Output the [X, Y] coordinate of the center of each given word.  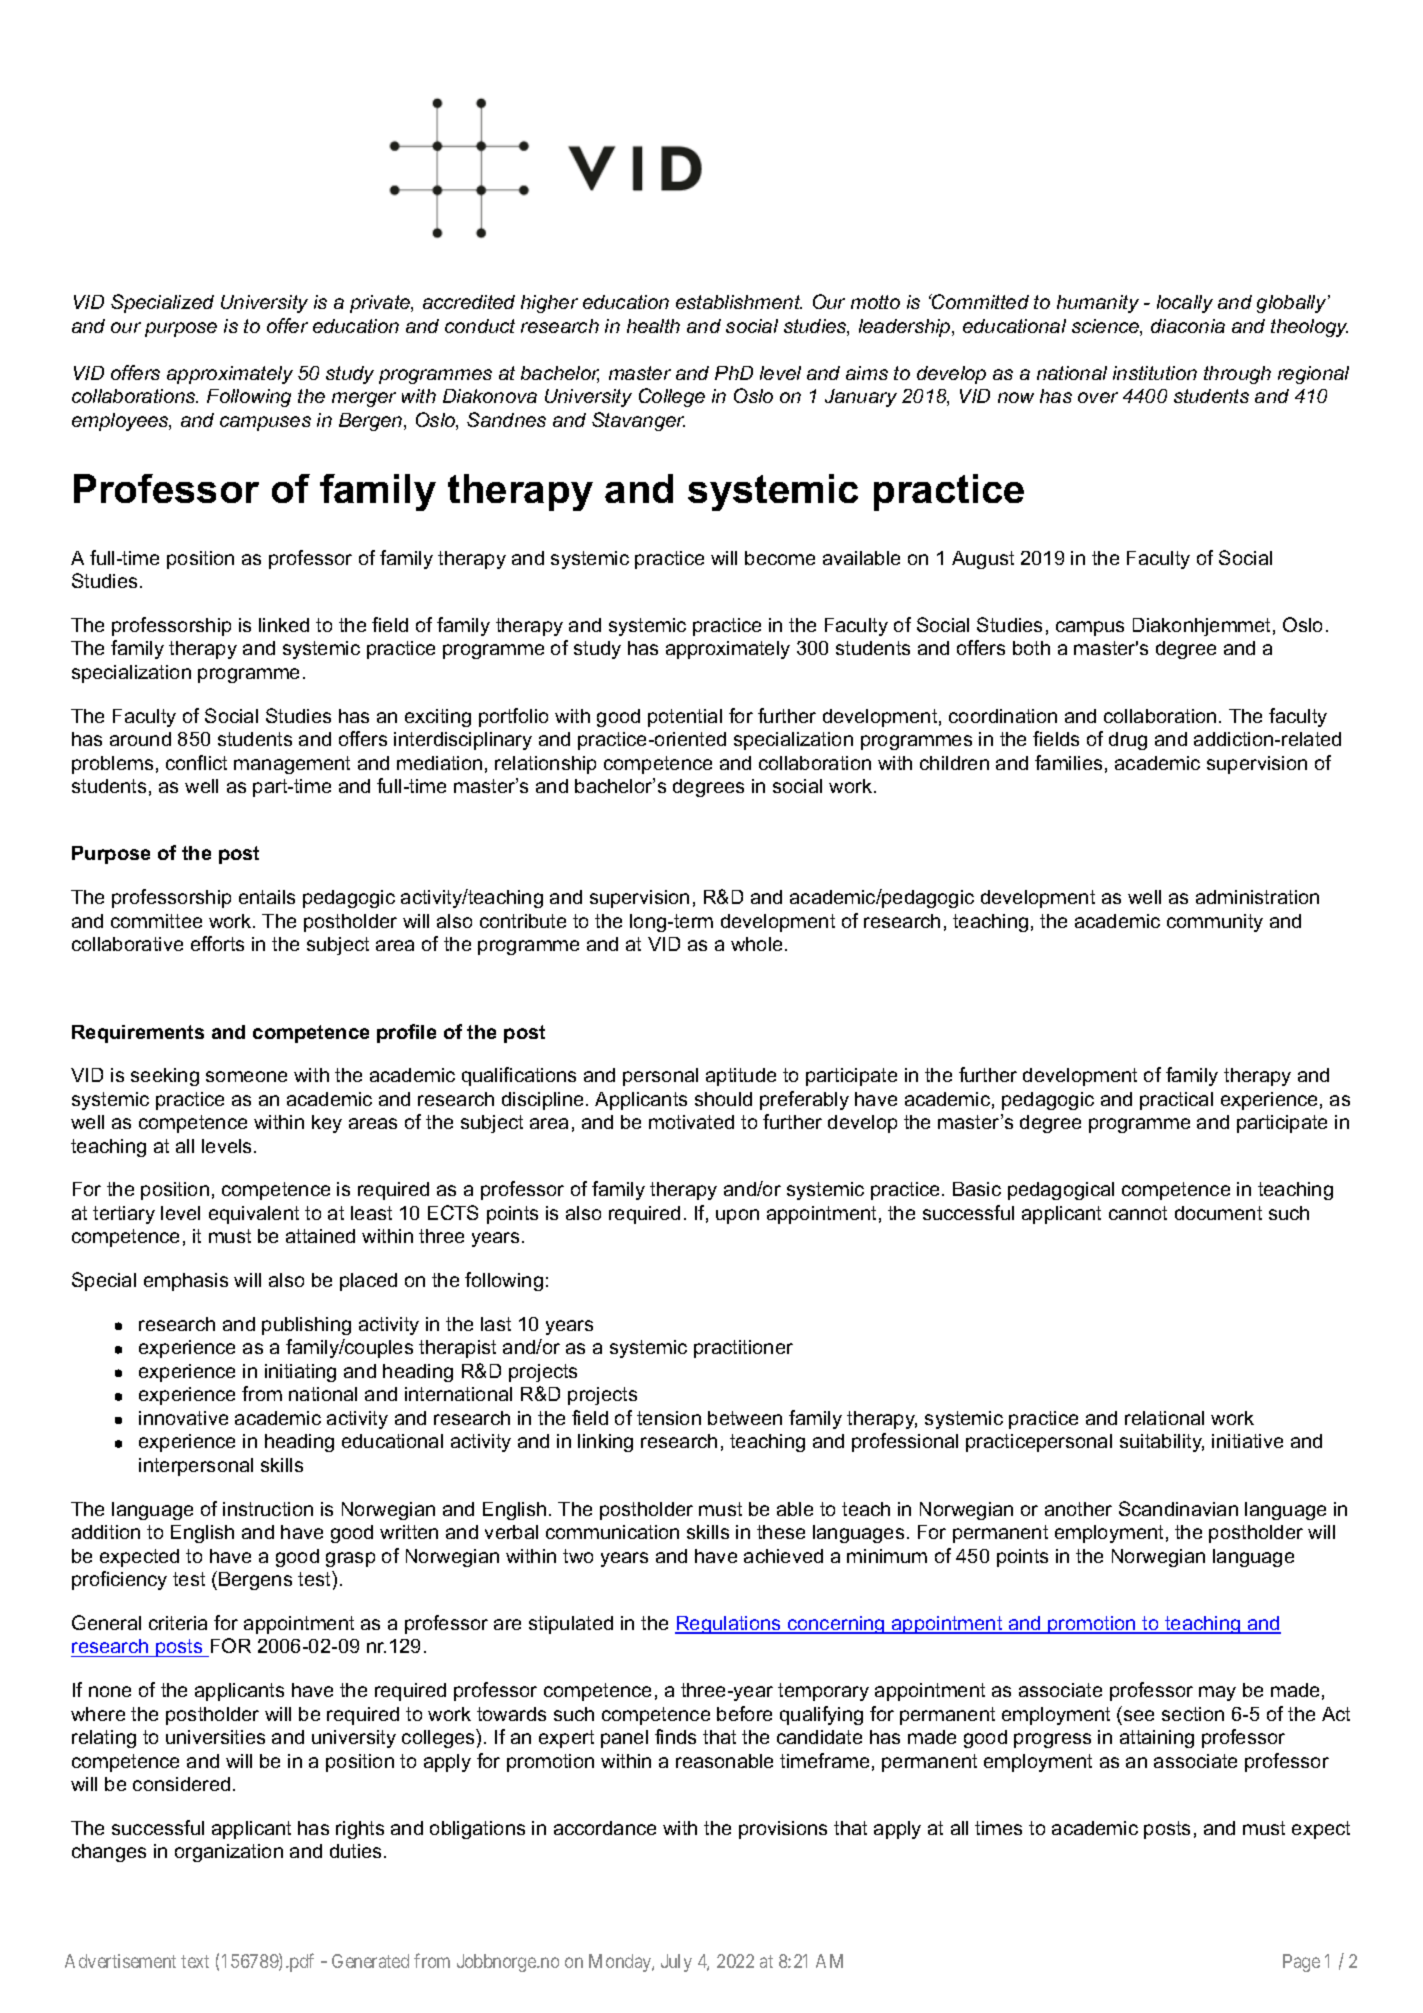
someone [246, 1076]
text [195, 1961]
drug [1128, 741]
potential [685, 718]
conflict [196, 762]
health [653, 326]
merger [364, 399]
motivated [691, 1122]
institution [1155, 373]
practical [1176, 1101]
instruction [268, 1509]
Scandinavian [1178, 1508]
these [781, 1532]
